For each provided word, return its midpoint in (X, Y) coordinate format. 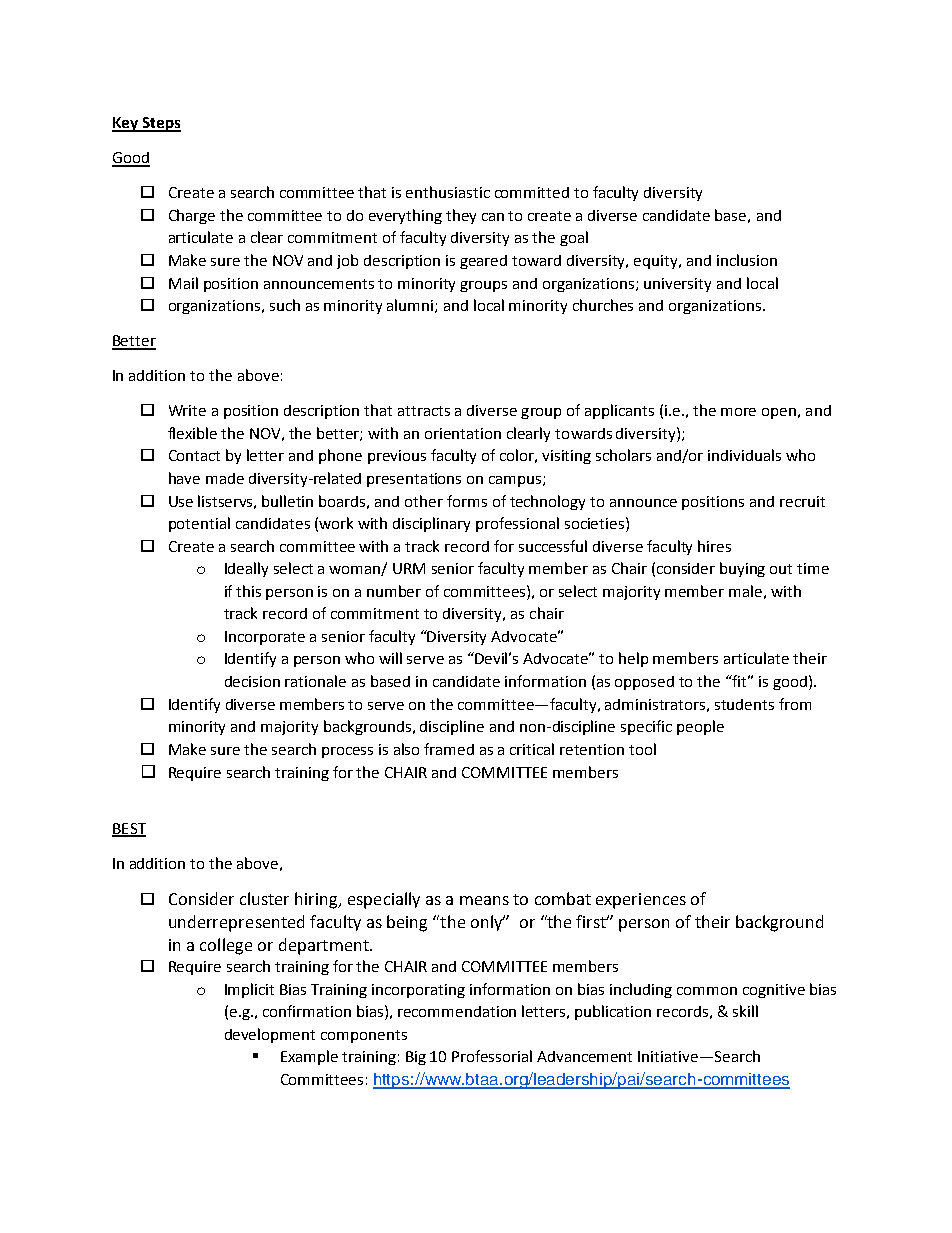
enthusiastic (448, 192)
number (394, 591)
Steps (160, 124)
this (248, 591)
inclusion (747, 260)
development (270, 1035)
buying (742, 569)
